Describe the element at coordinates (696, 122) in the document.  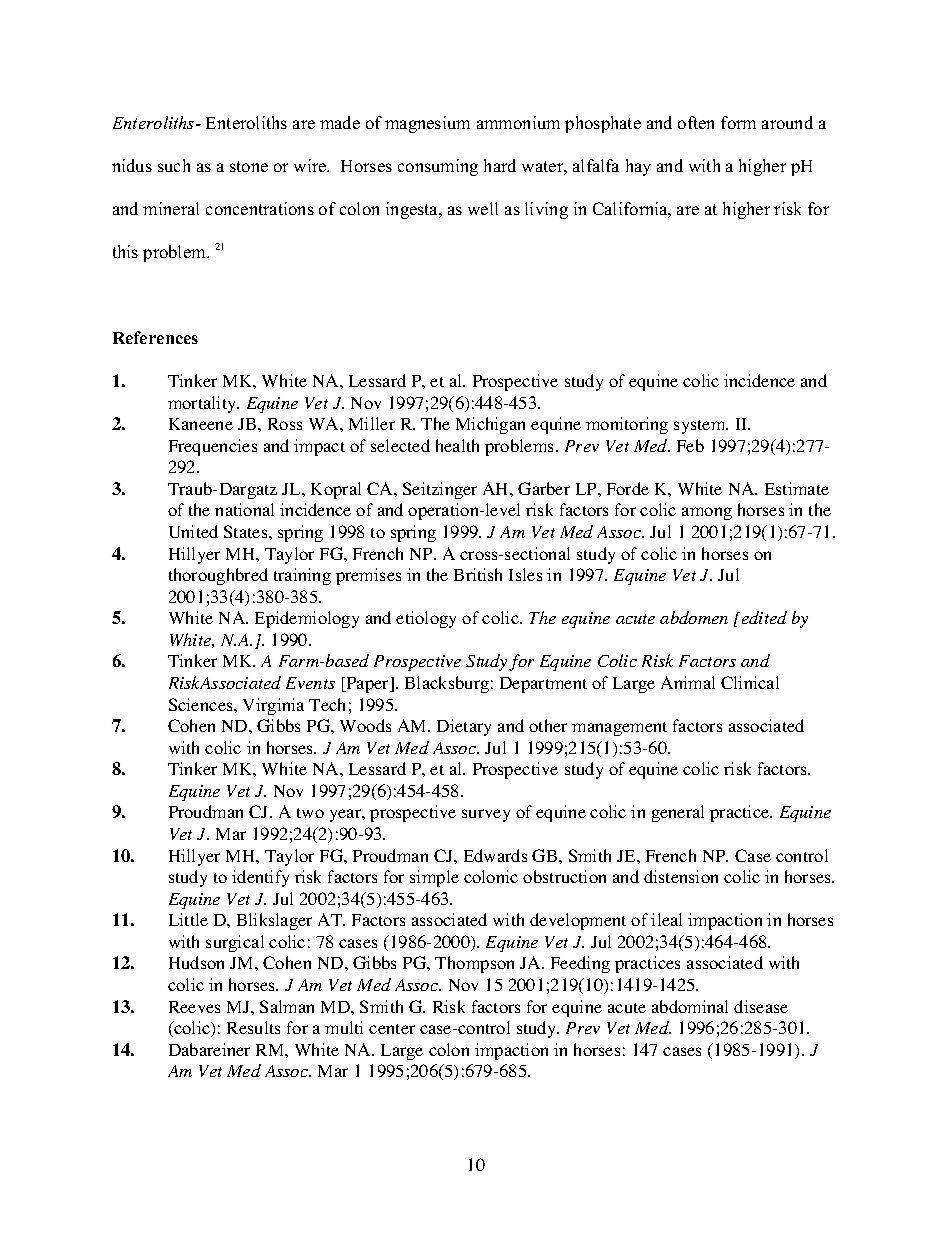
I see `often` at that location.
